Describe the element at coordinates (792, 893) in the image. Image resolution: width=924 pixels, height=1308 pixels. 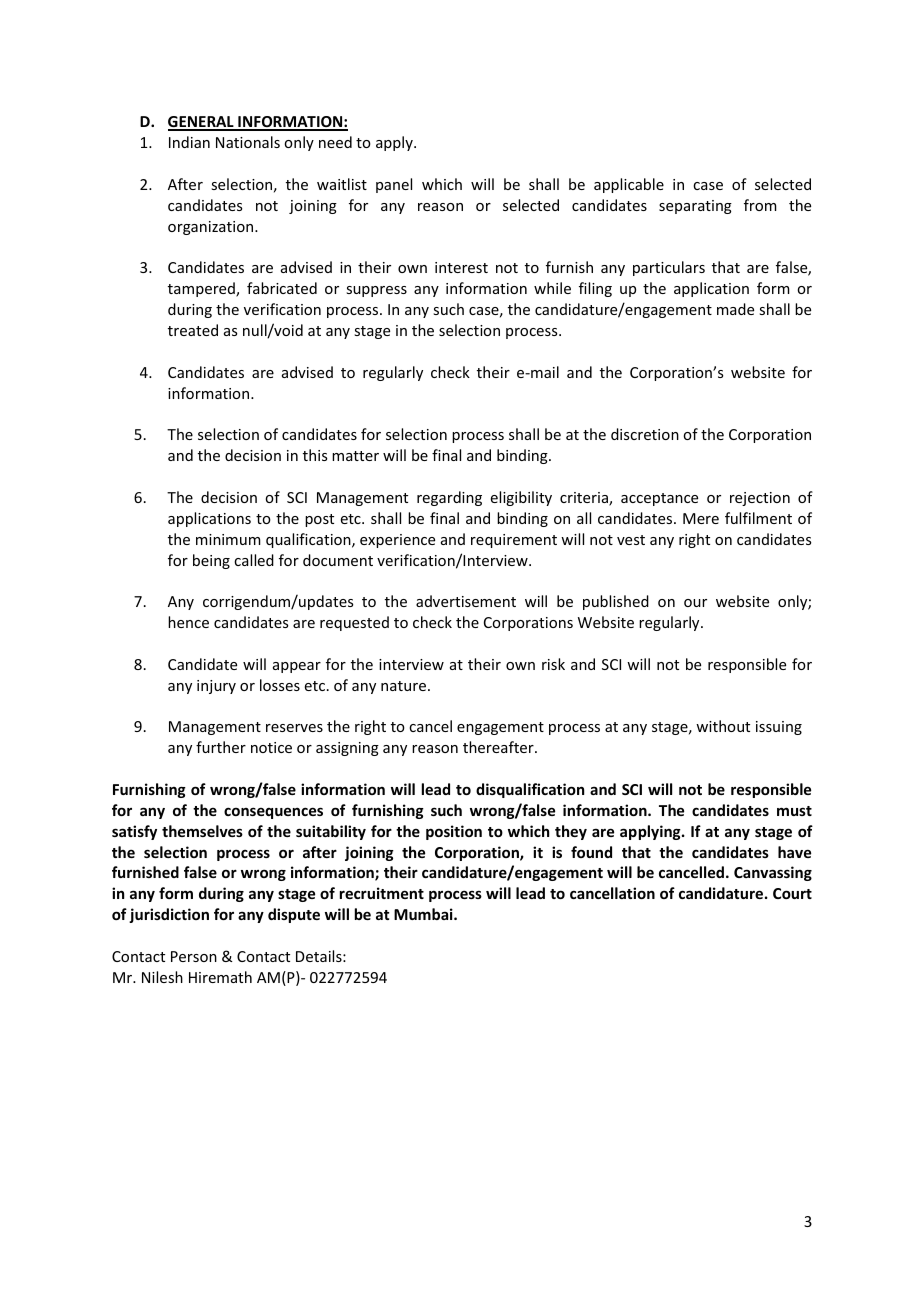
I see `Court` at that location.
